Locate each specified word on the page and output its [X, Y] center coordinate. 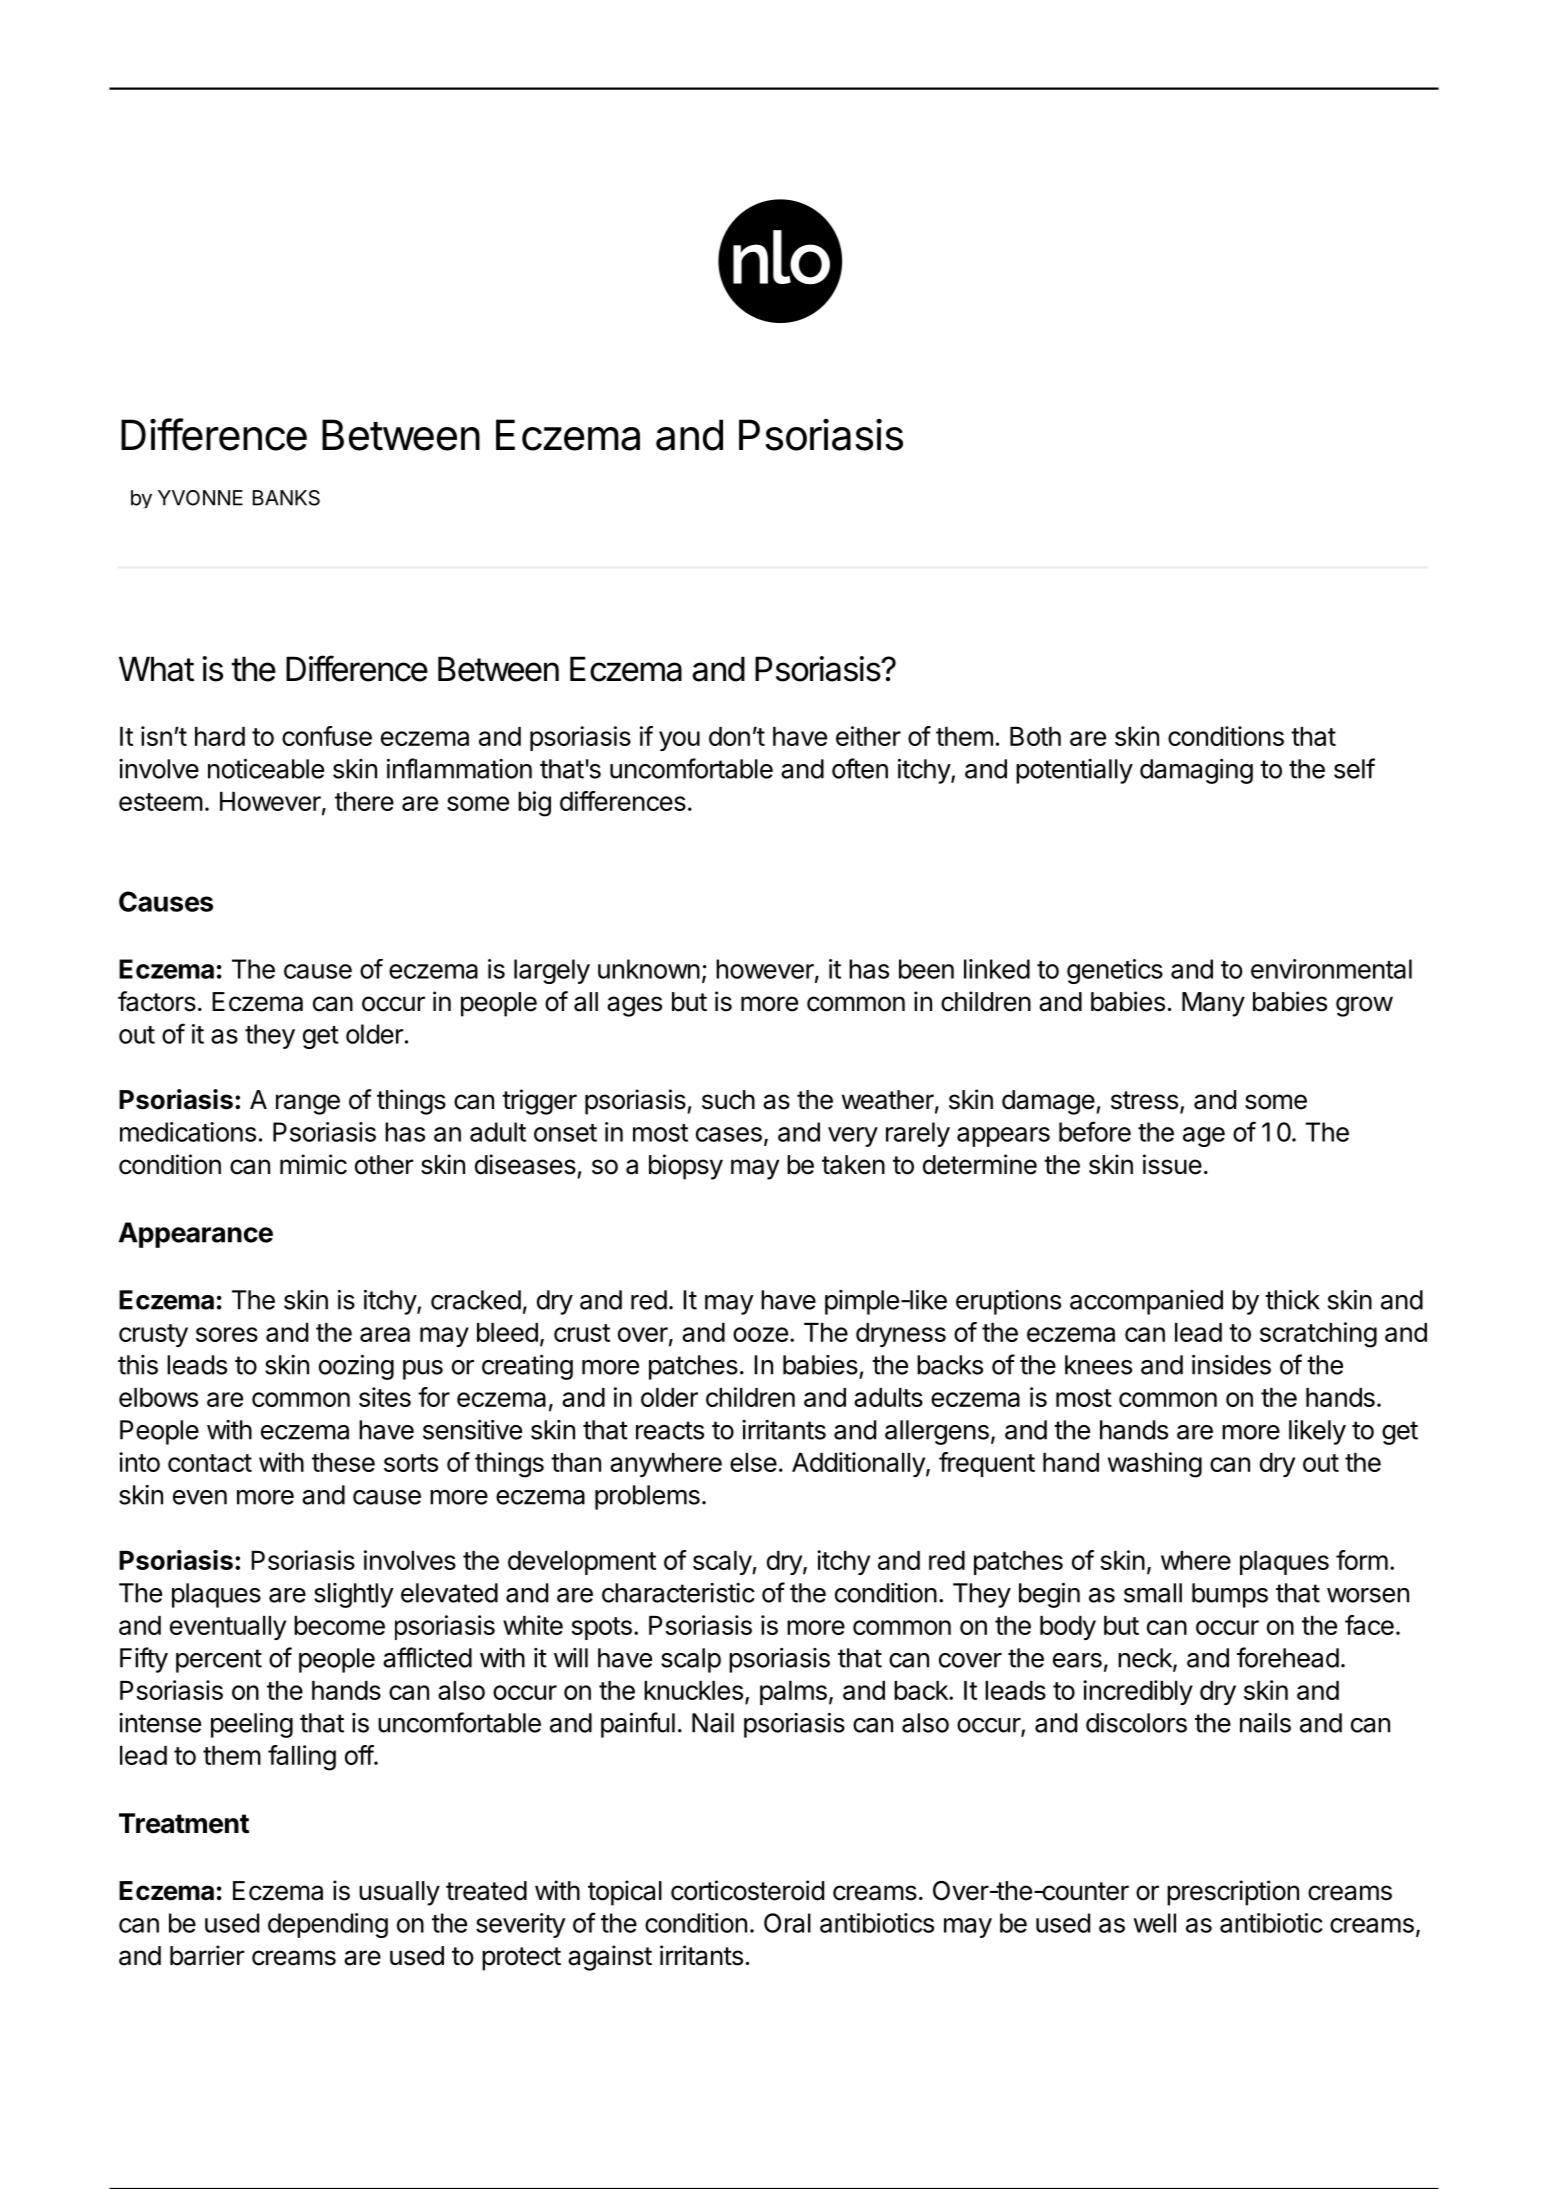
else [753, 1462]
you [679, 741]
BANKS [286, 498]
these [343, 1462]
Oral [787, 1923]
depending [328, 1925]
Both [1035, 736]
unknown [649, 969]
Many [1213, 1004]
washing [1155, 1465]
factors [157, 1001]
